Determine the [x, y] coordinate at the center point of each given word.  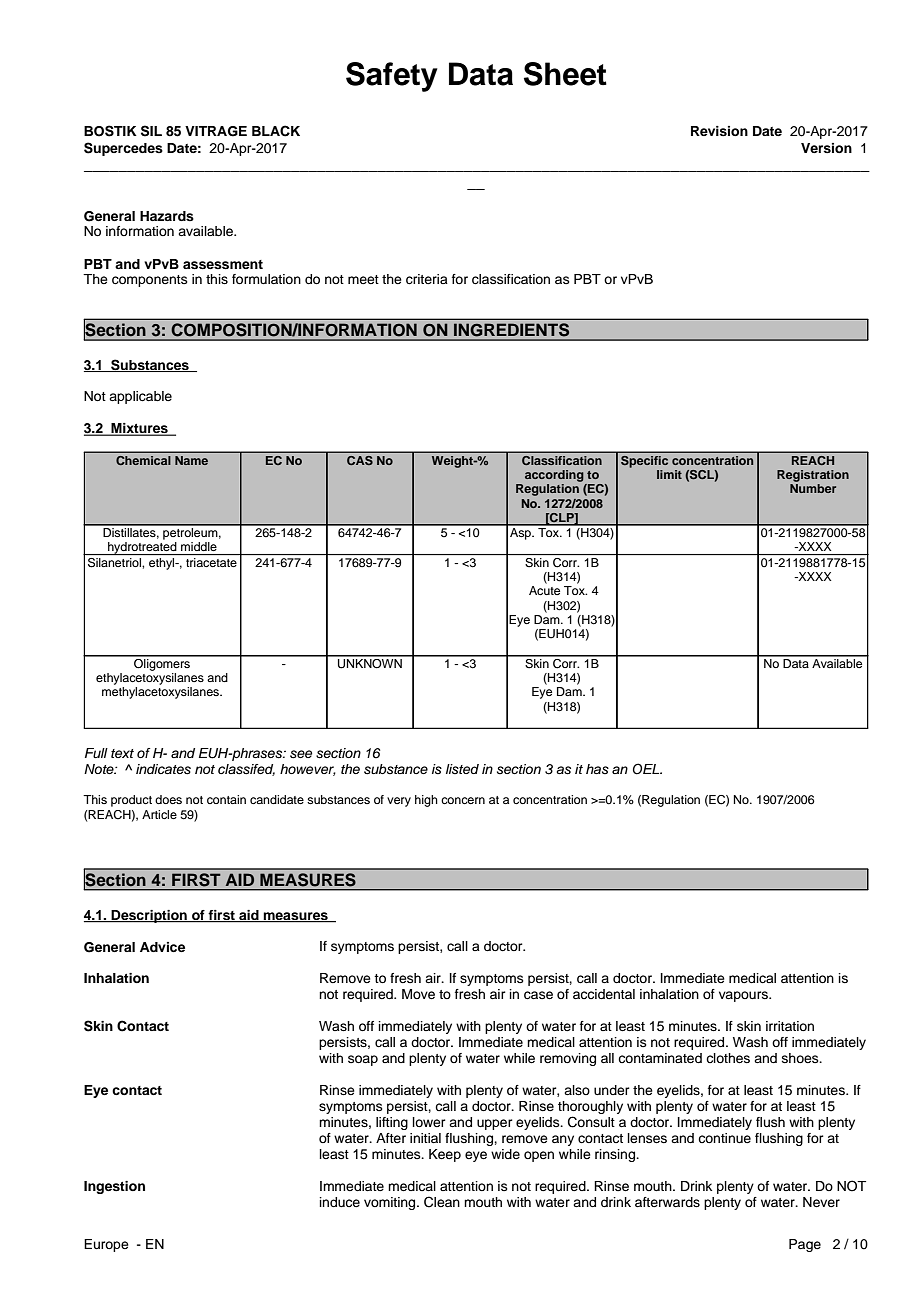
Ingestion [114, 1187]
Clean [442, 1202]
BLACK [276, 131]
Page [805, 1245]
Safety [392, 77]
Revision [719, 131]
